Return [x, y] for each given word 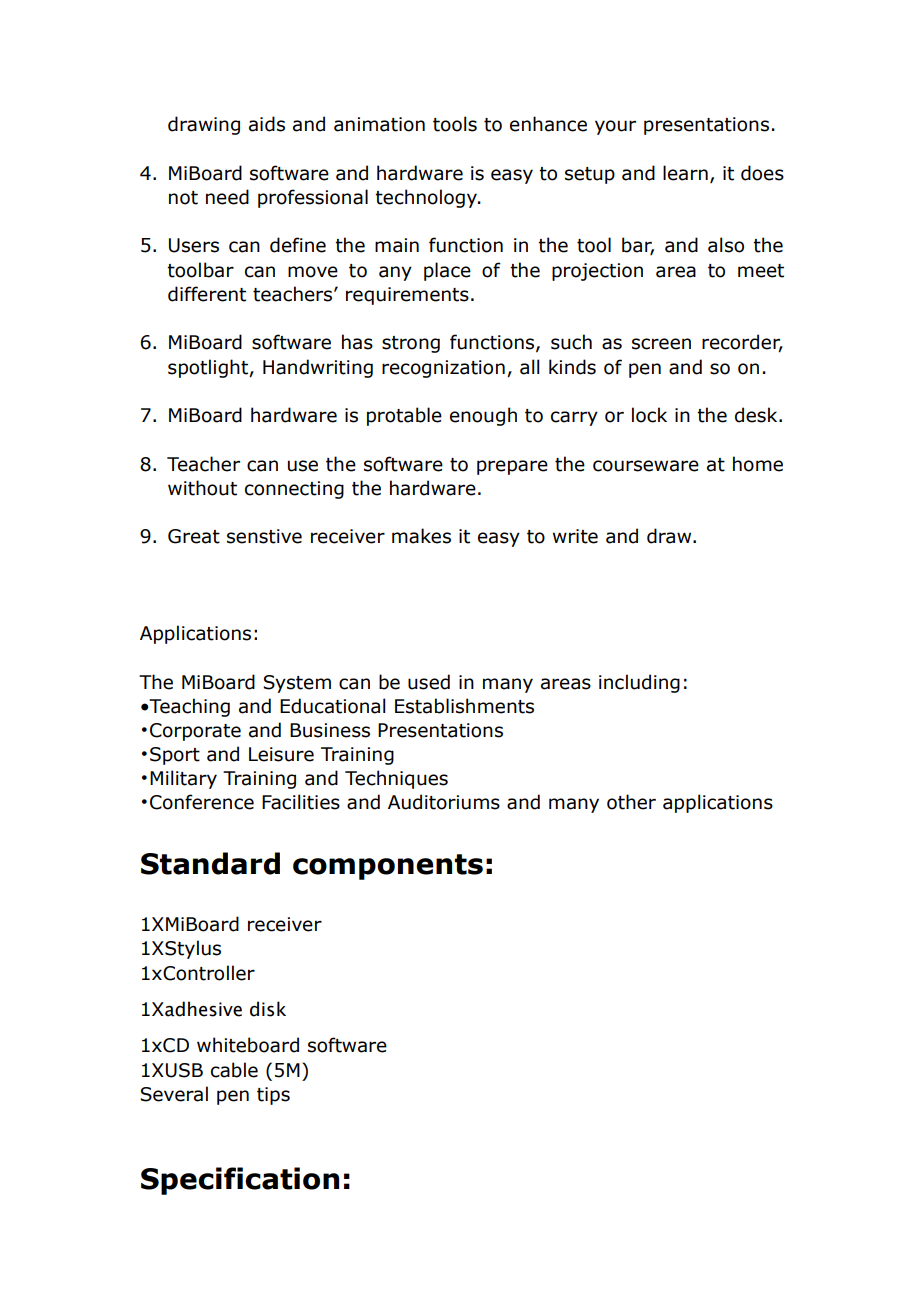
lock [649, 415]
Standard [210, 863]
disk [268, 1009]
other [631, 802]
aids [267, 124]
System [297, 684]
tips [273, 1096]
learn [685, 173]
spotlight [209, 368]
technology [427, 198]
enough [483, 416]
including [639, 683]
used [429, 682]
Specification [240, 1181]
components [388, 867]
